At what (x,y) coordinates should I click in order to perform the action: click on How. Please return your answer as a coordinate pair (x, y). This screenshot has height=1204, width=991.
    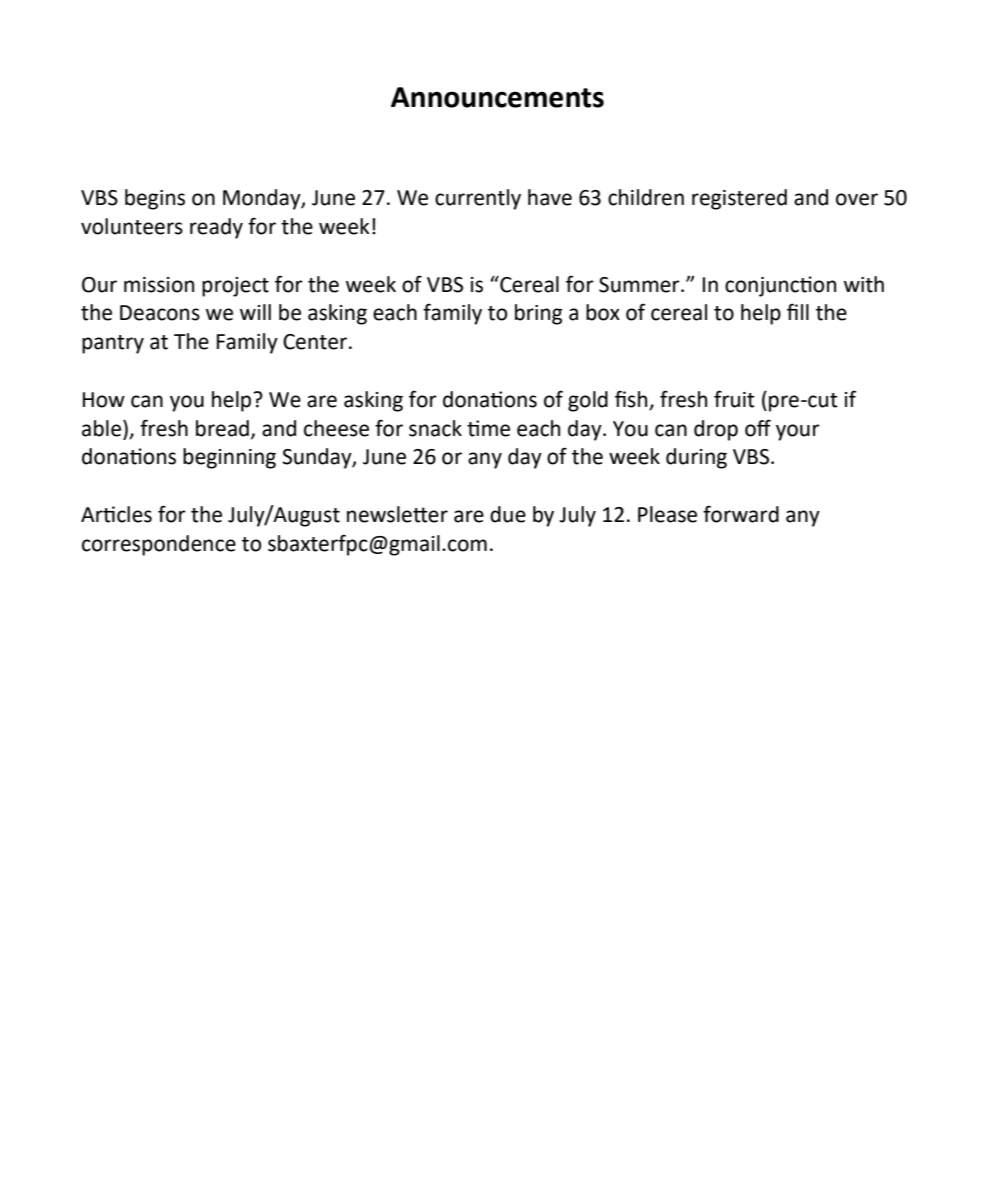
    Looking at the image, I should click on (104, 400).
